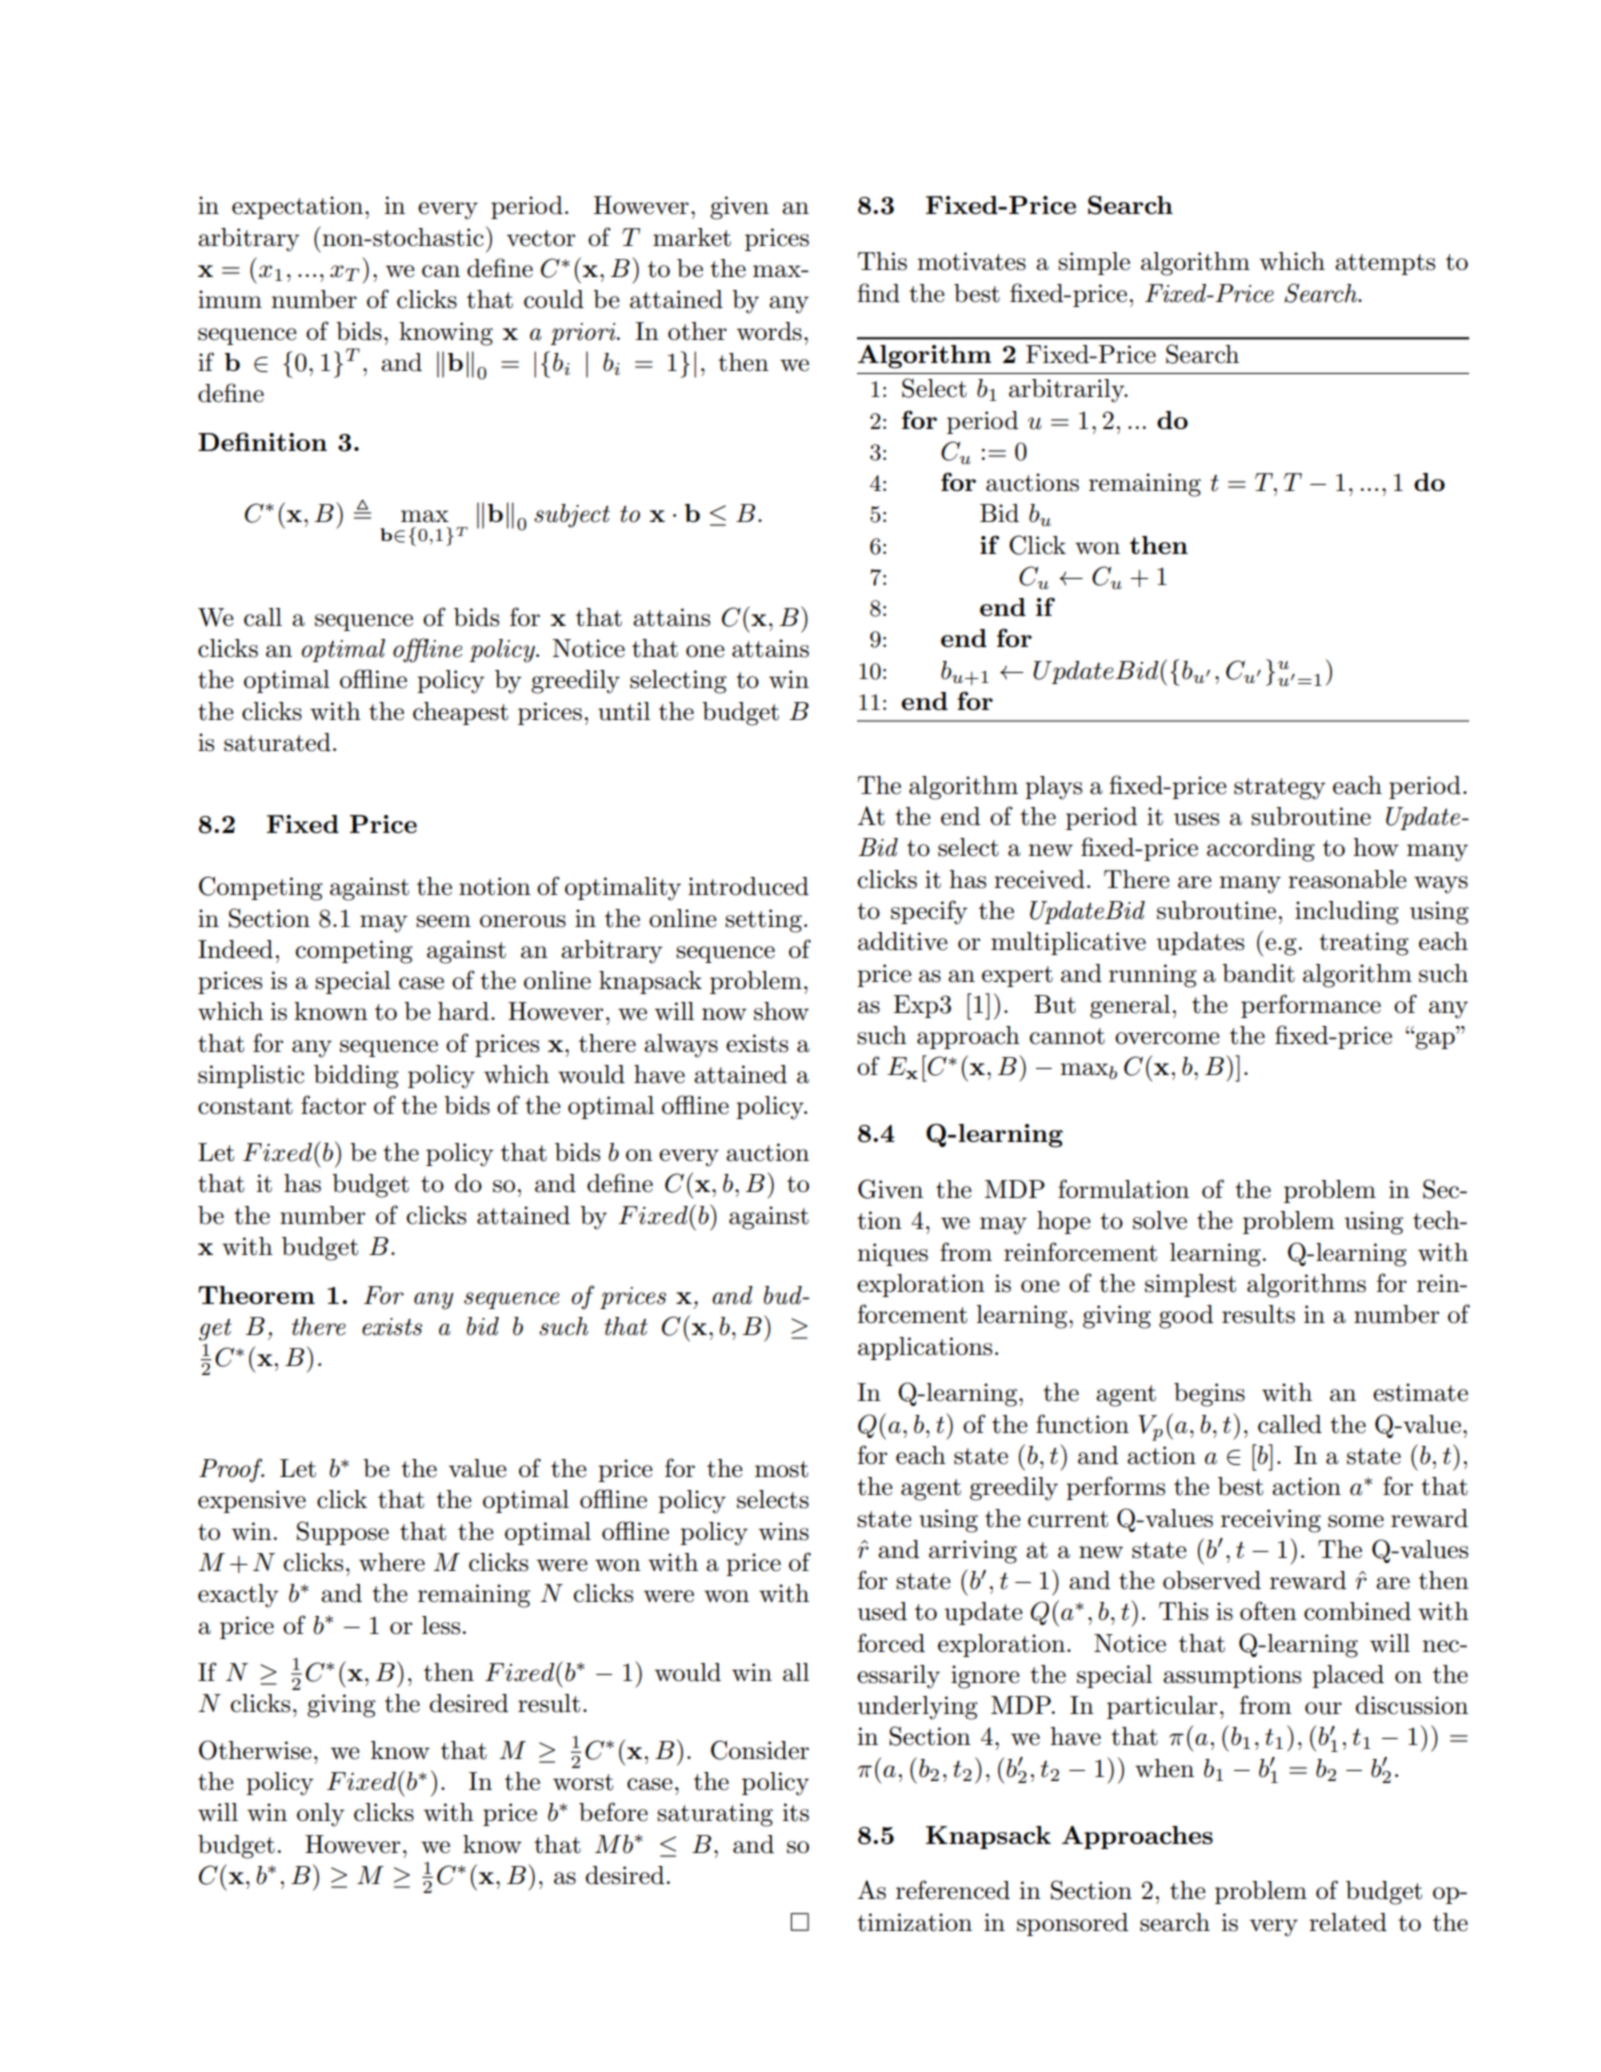 The height and width of the screenshot is (2072, 1601). I want to click on strategy, so click(1279, 789).
